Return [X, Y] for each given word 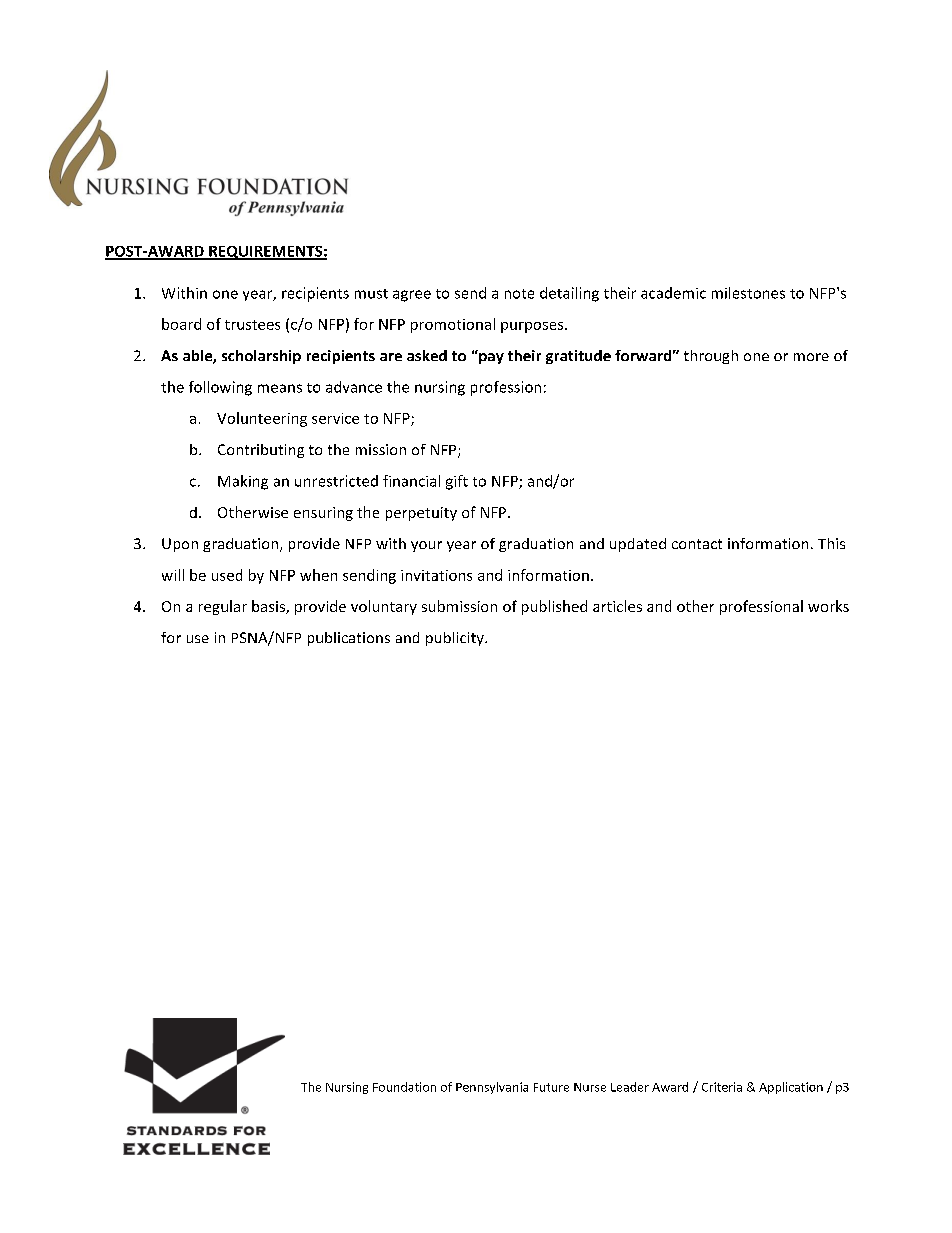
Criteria [722, 1087]
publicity [456, 639]
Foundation [404, 1087]
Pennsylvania [492, 1088]
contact [697, 544]
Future [551, 1087]
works [828, 606]
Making [243, 482]
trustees [252, 325]
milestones [748, 293]
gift [457, 482]
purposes [533, 327]
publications [349, 639]
